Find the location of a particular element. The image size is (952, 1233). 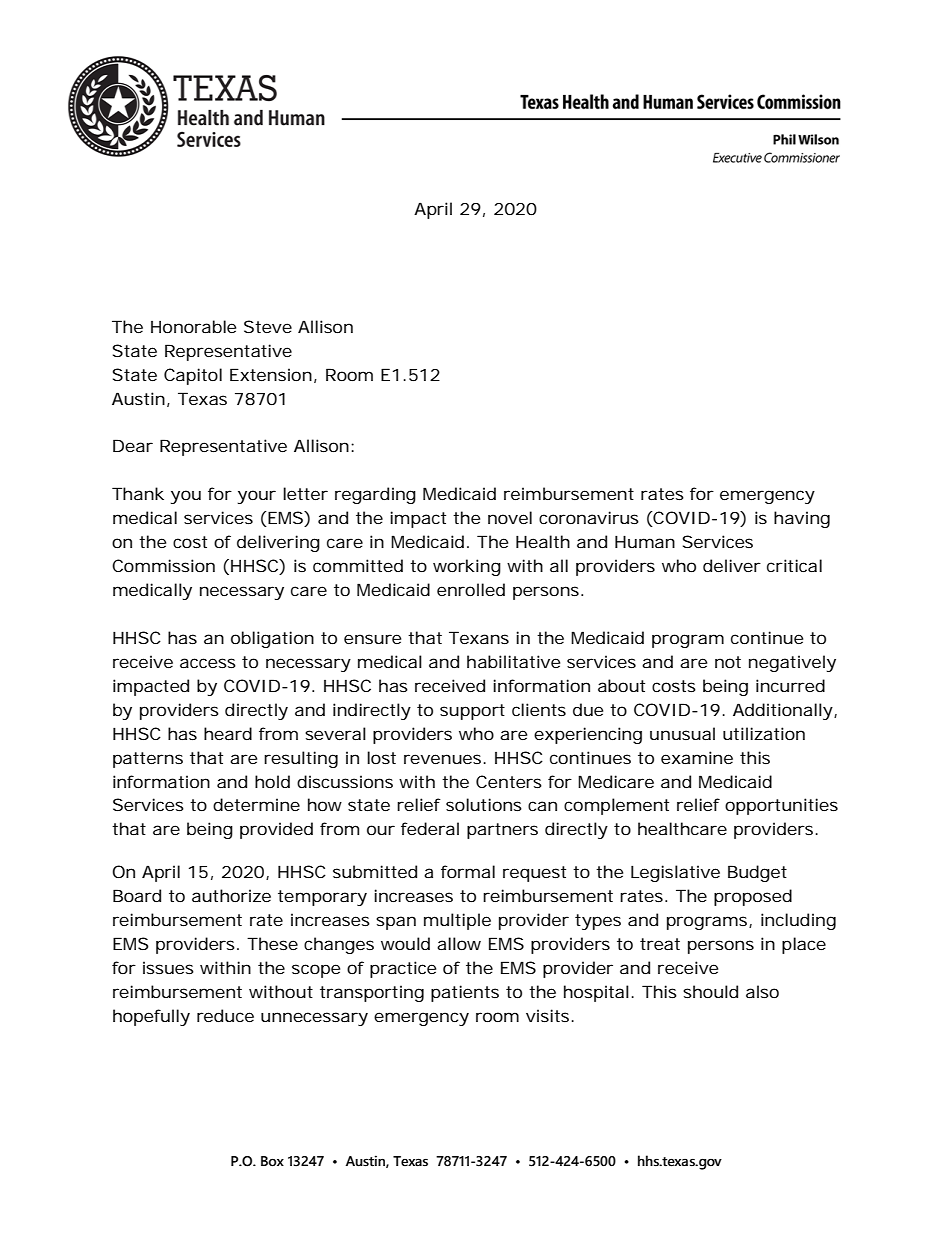

heard is located at coordinates (228, 733).
